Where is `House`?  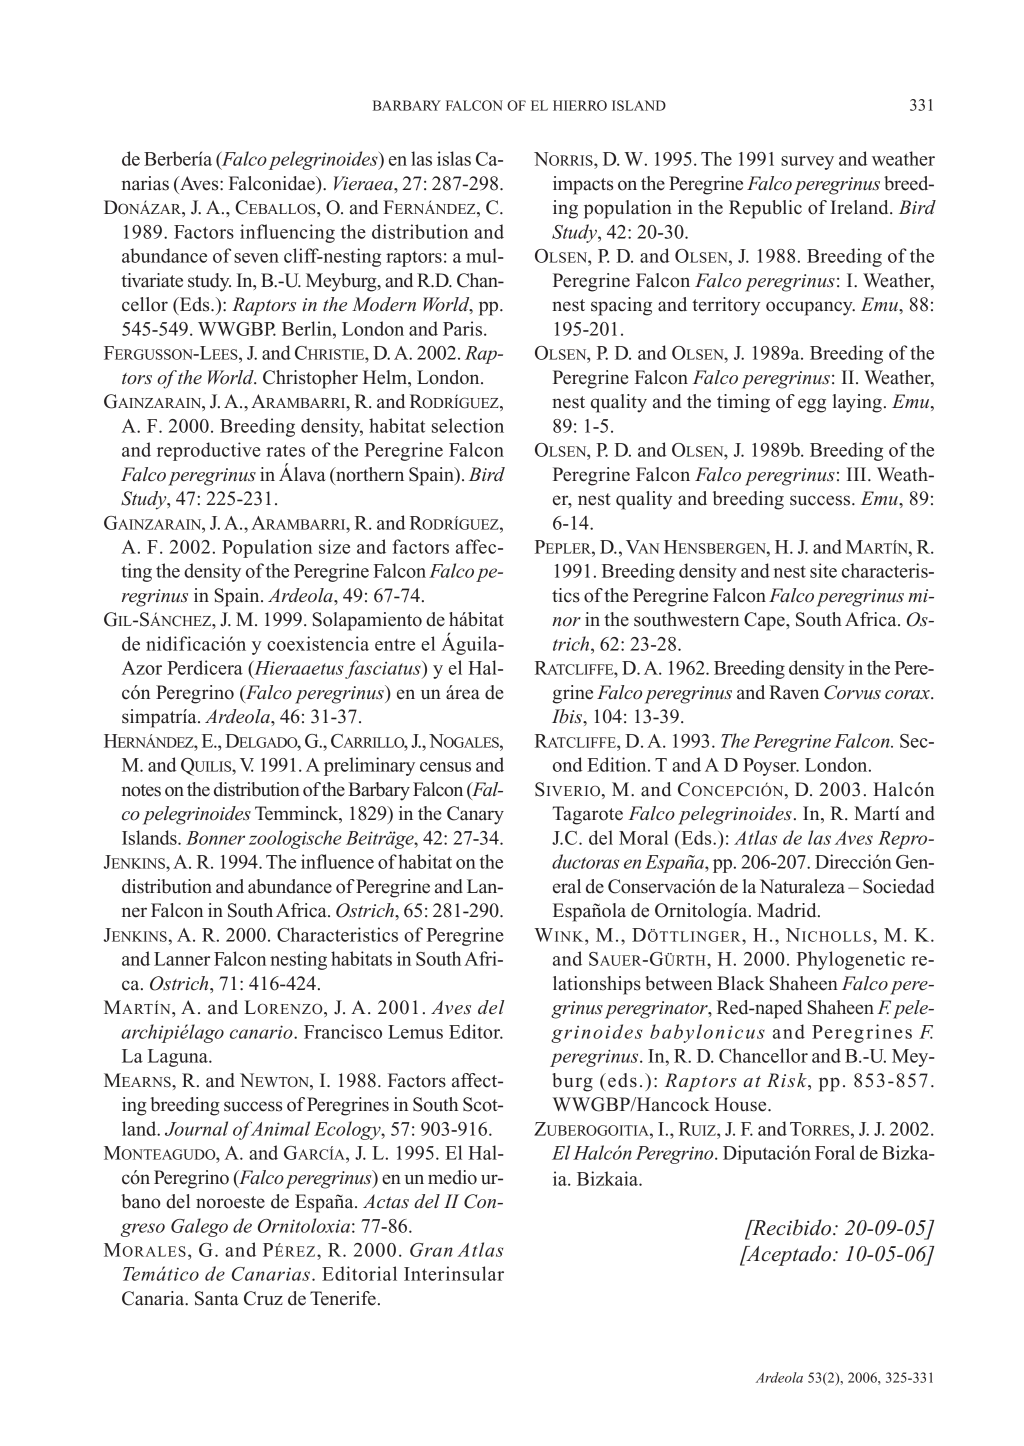 House is located at coordinates (742, 1104).
